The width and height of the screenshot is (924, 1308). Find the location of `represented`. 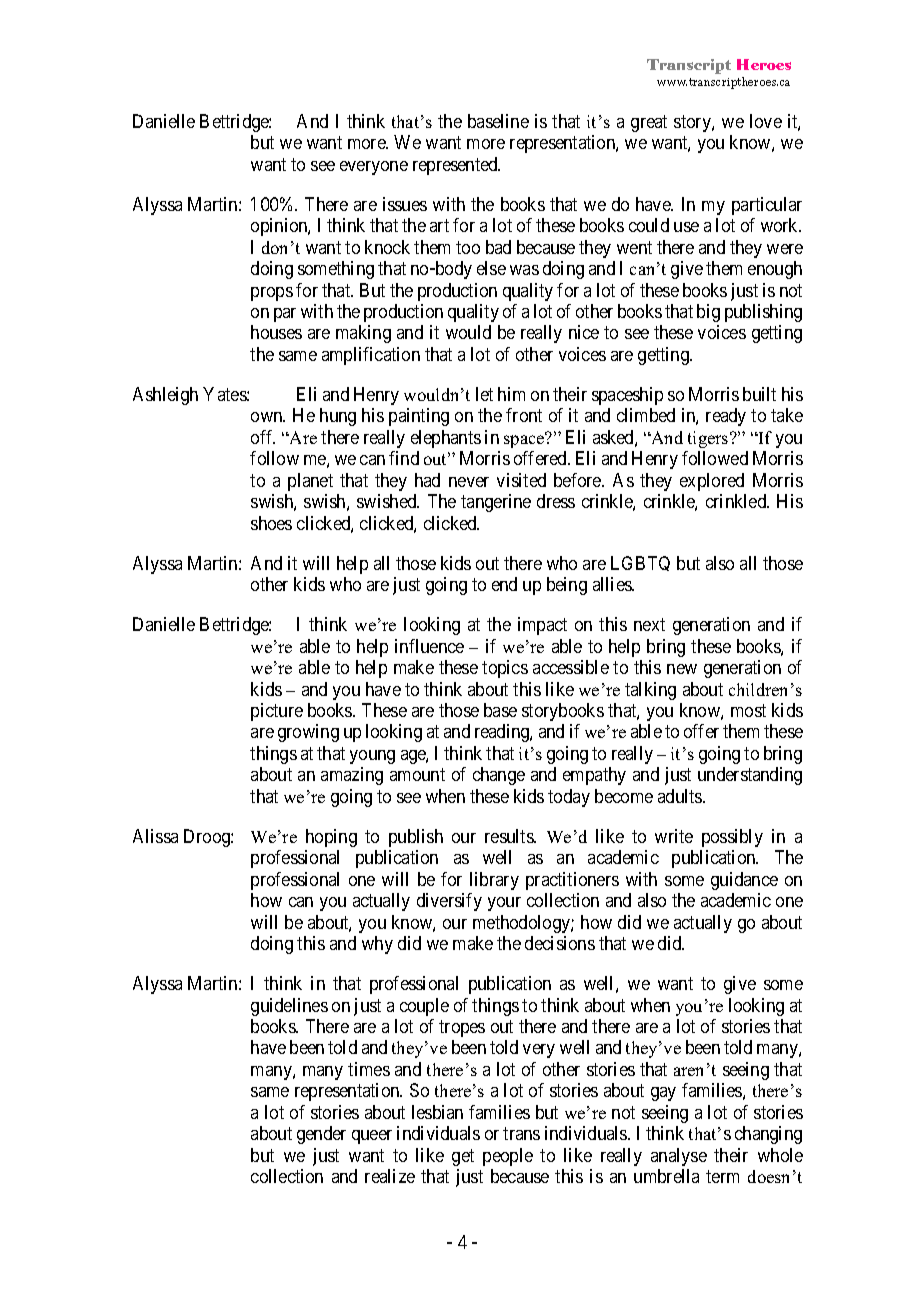

represented is located at coordinates (456, 166).
